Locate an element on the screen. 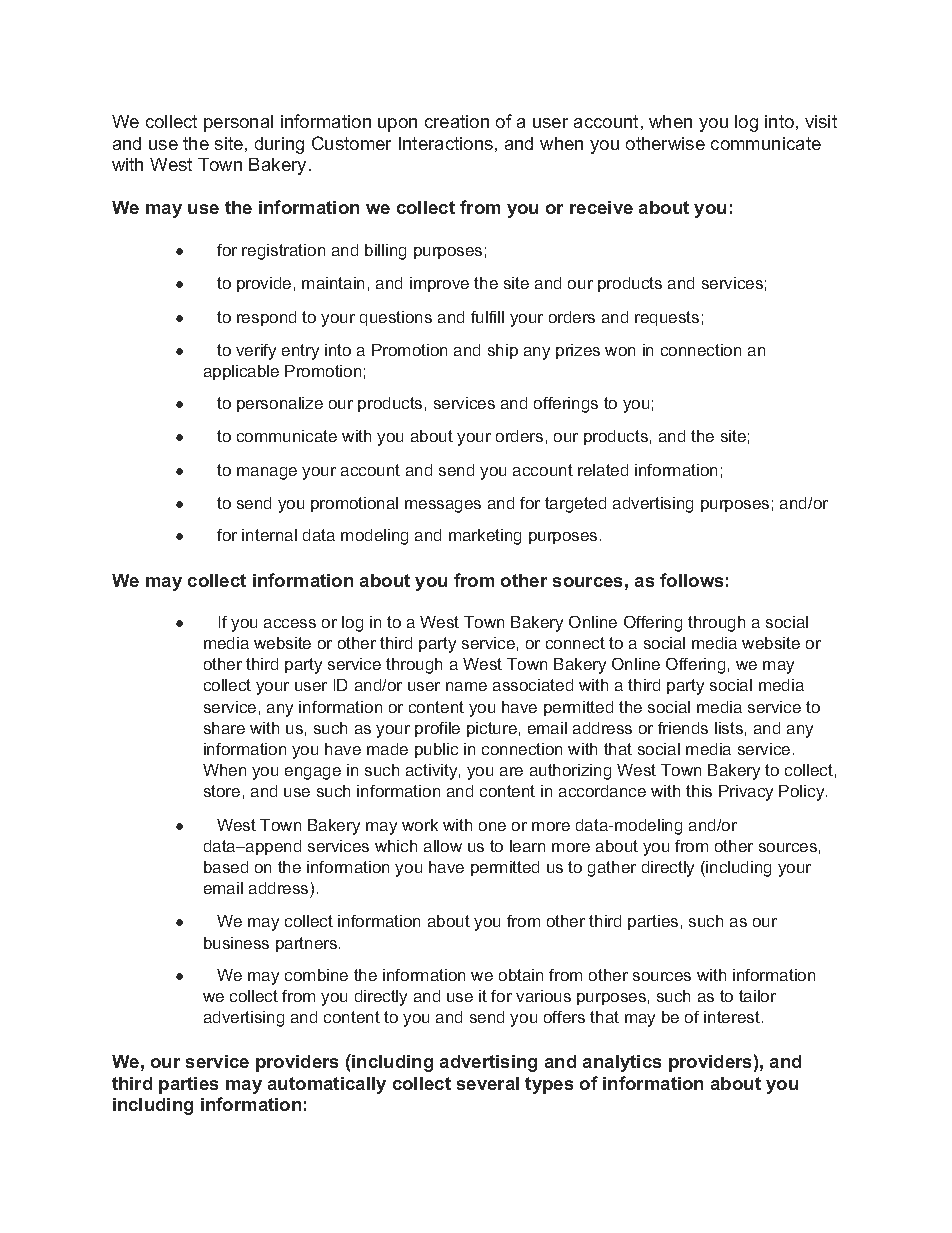 The height and width of the screenshot is (1233, 952). ship is located at coordinates (503, 351).
